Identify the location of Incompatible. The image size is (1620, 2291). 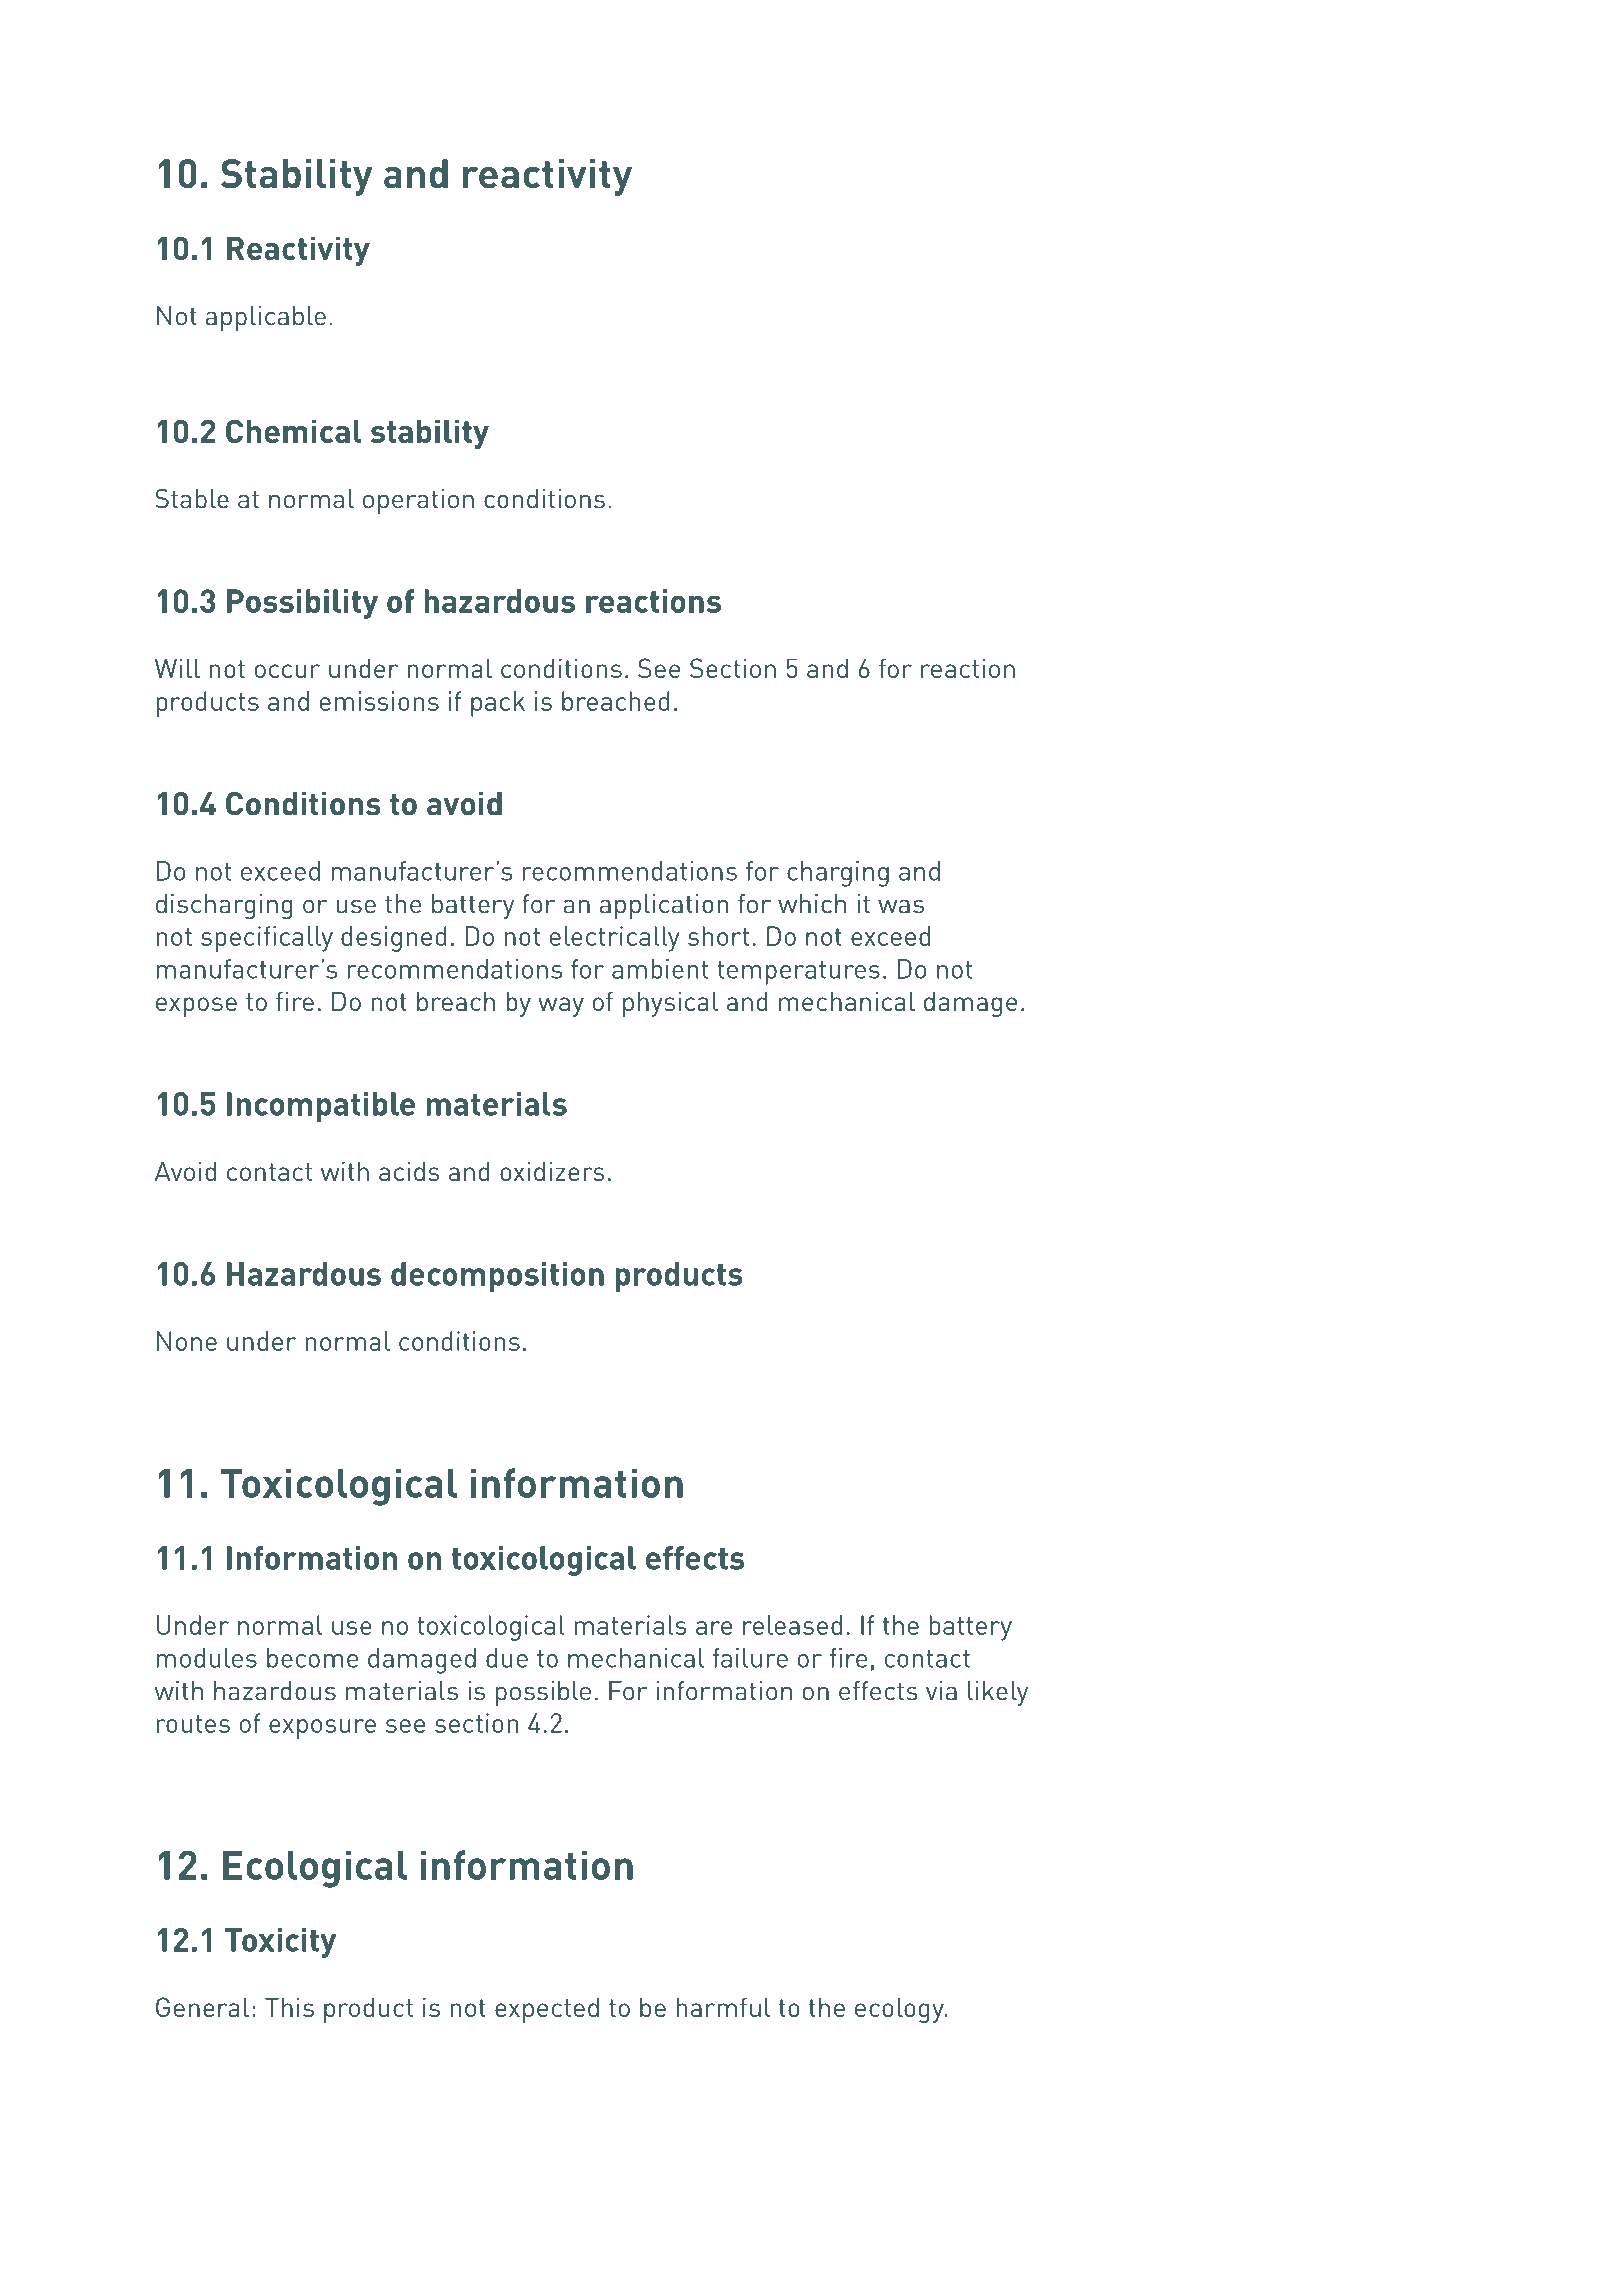
(321, 1107).
